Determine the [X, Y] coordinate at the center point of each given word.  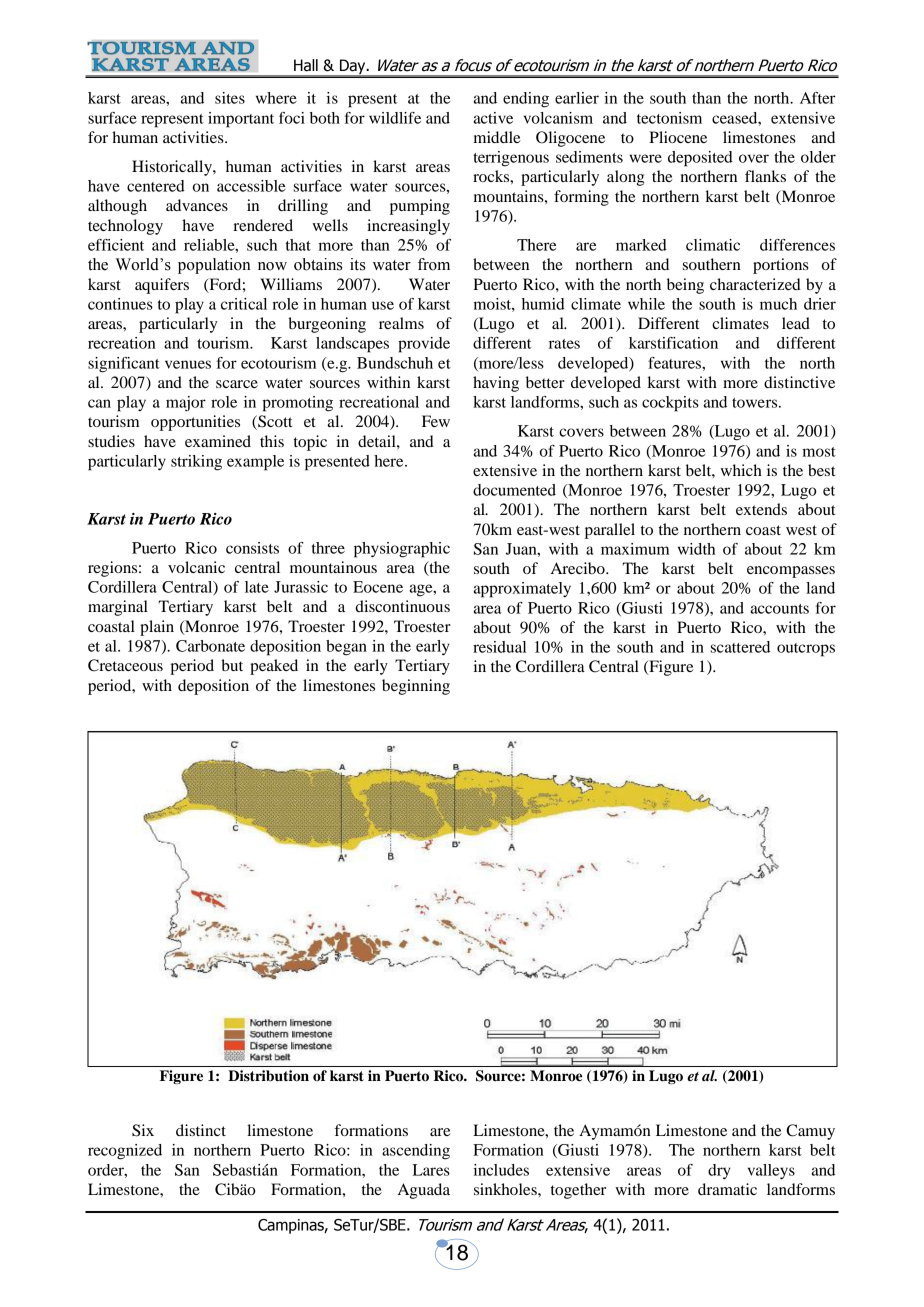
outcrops [806, 650]
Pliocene [678, 137]
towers [756, 403]
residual [499, 647]
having [496, 384]
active [493, 118]
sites [230, 98]
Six [143, 1130]
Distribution [268, 1076]
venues [188, 364]
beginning [416, 687]
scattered [740, 647]
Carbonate [210, 646]
